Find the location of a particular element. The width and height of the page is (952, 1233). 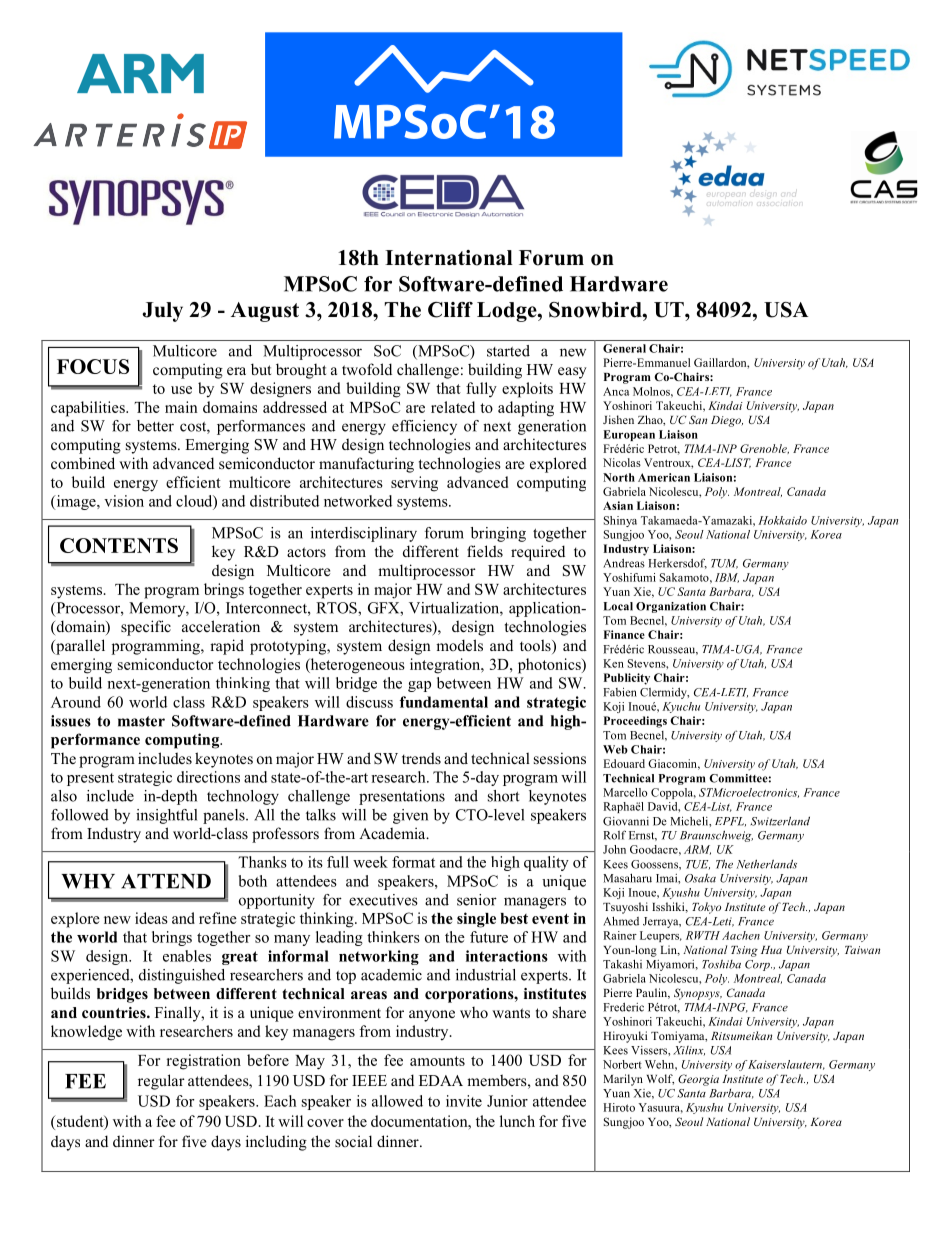

regular is located at coordinates (161, 1082).
